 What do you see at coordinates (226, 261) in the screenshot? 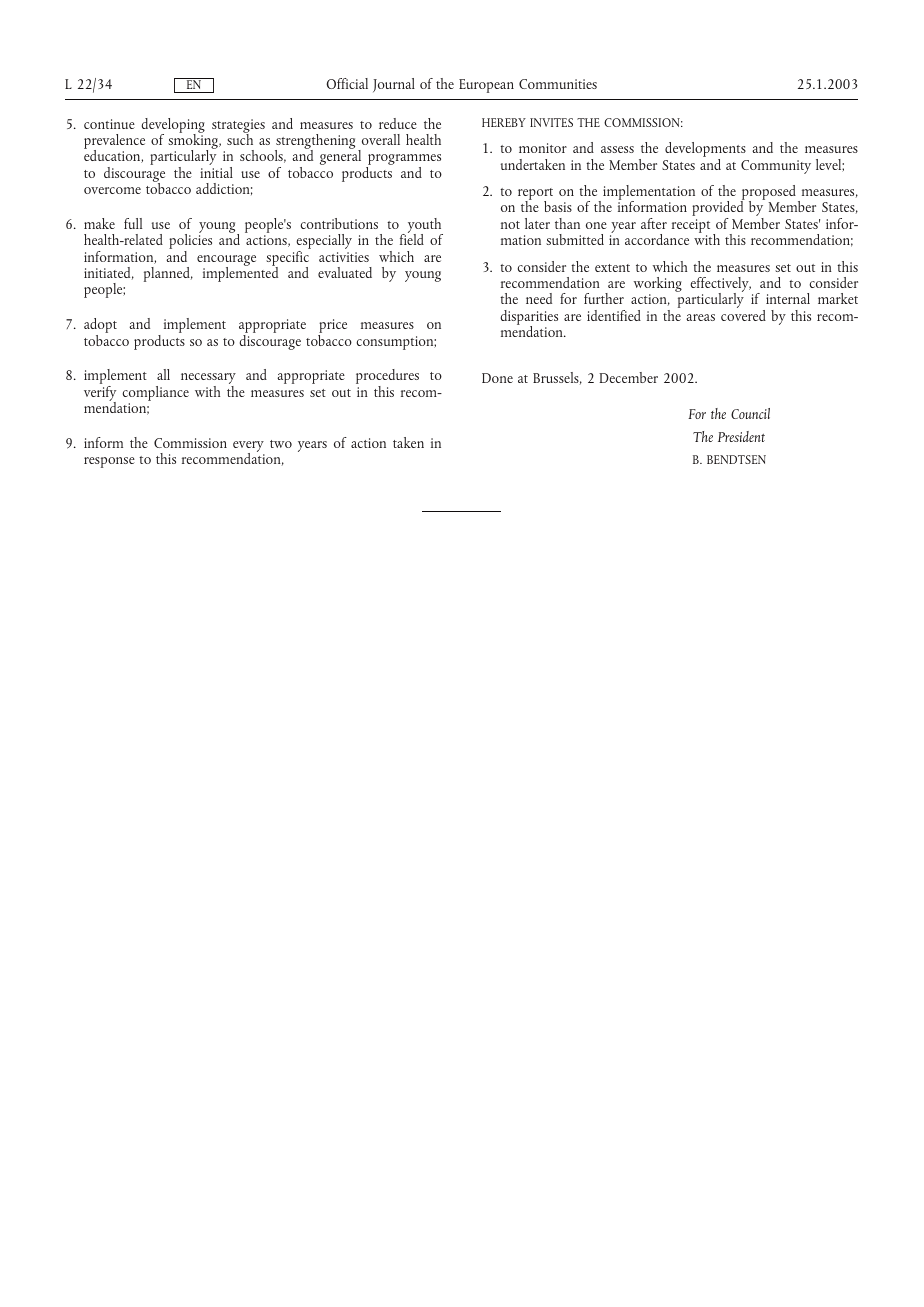
I see `encourage` at bounding box center [226, 261].
